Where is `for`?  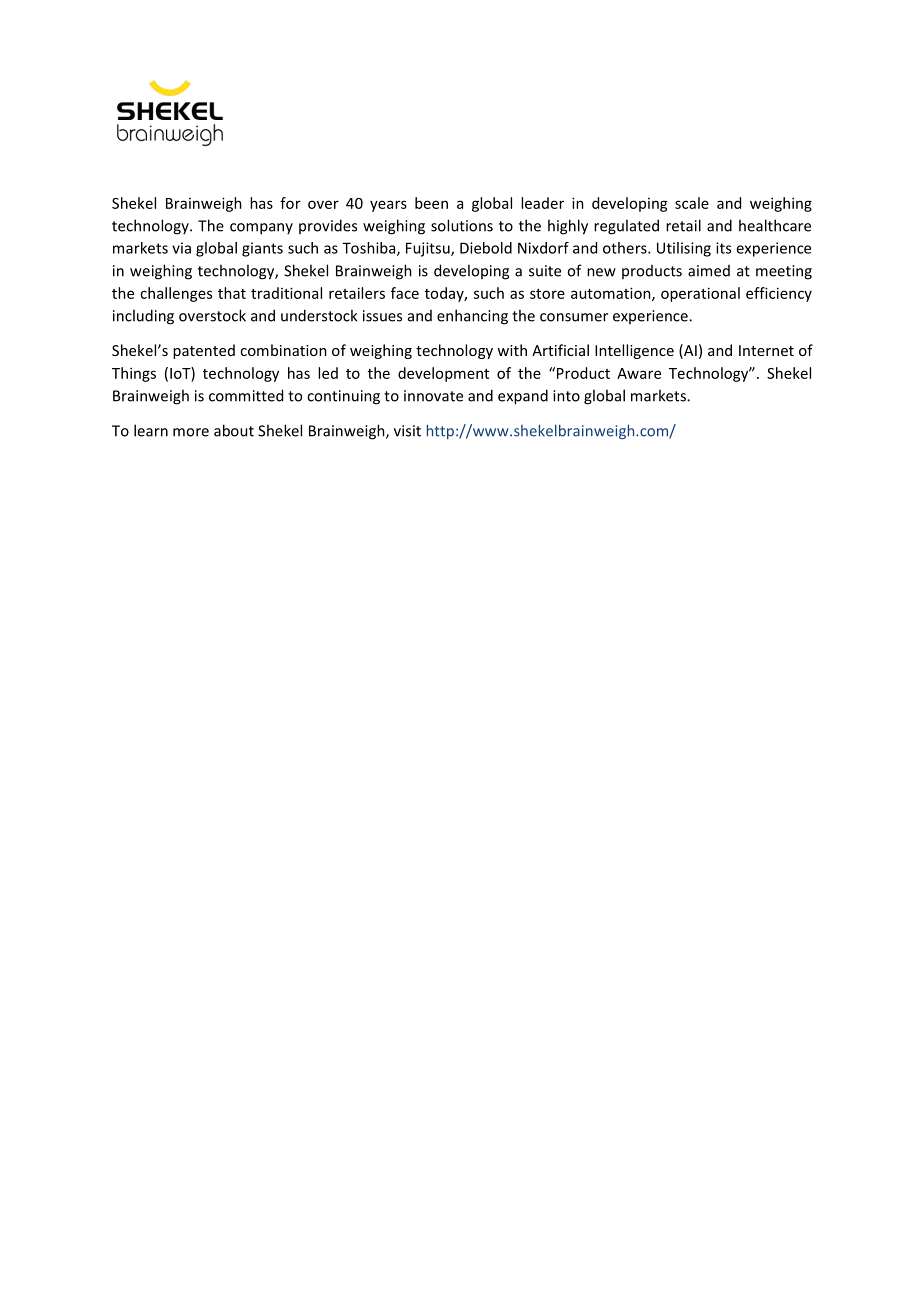 for is located at coordinates (290, 203).
